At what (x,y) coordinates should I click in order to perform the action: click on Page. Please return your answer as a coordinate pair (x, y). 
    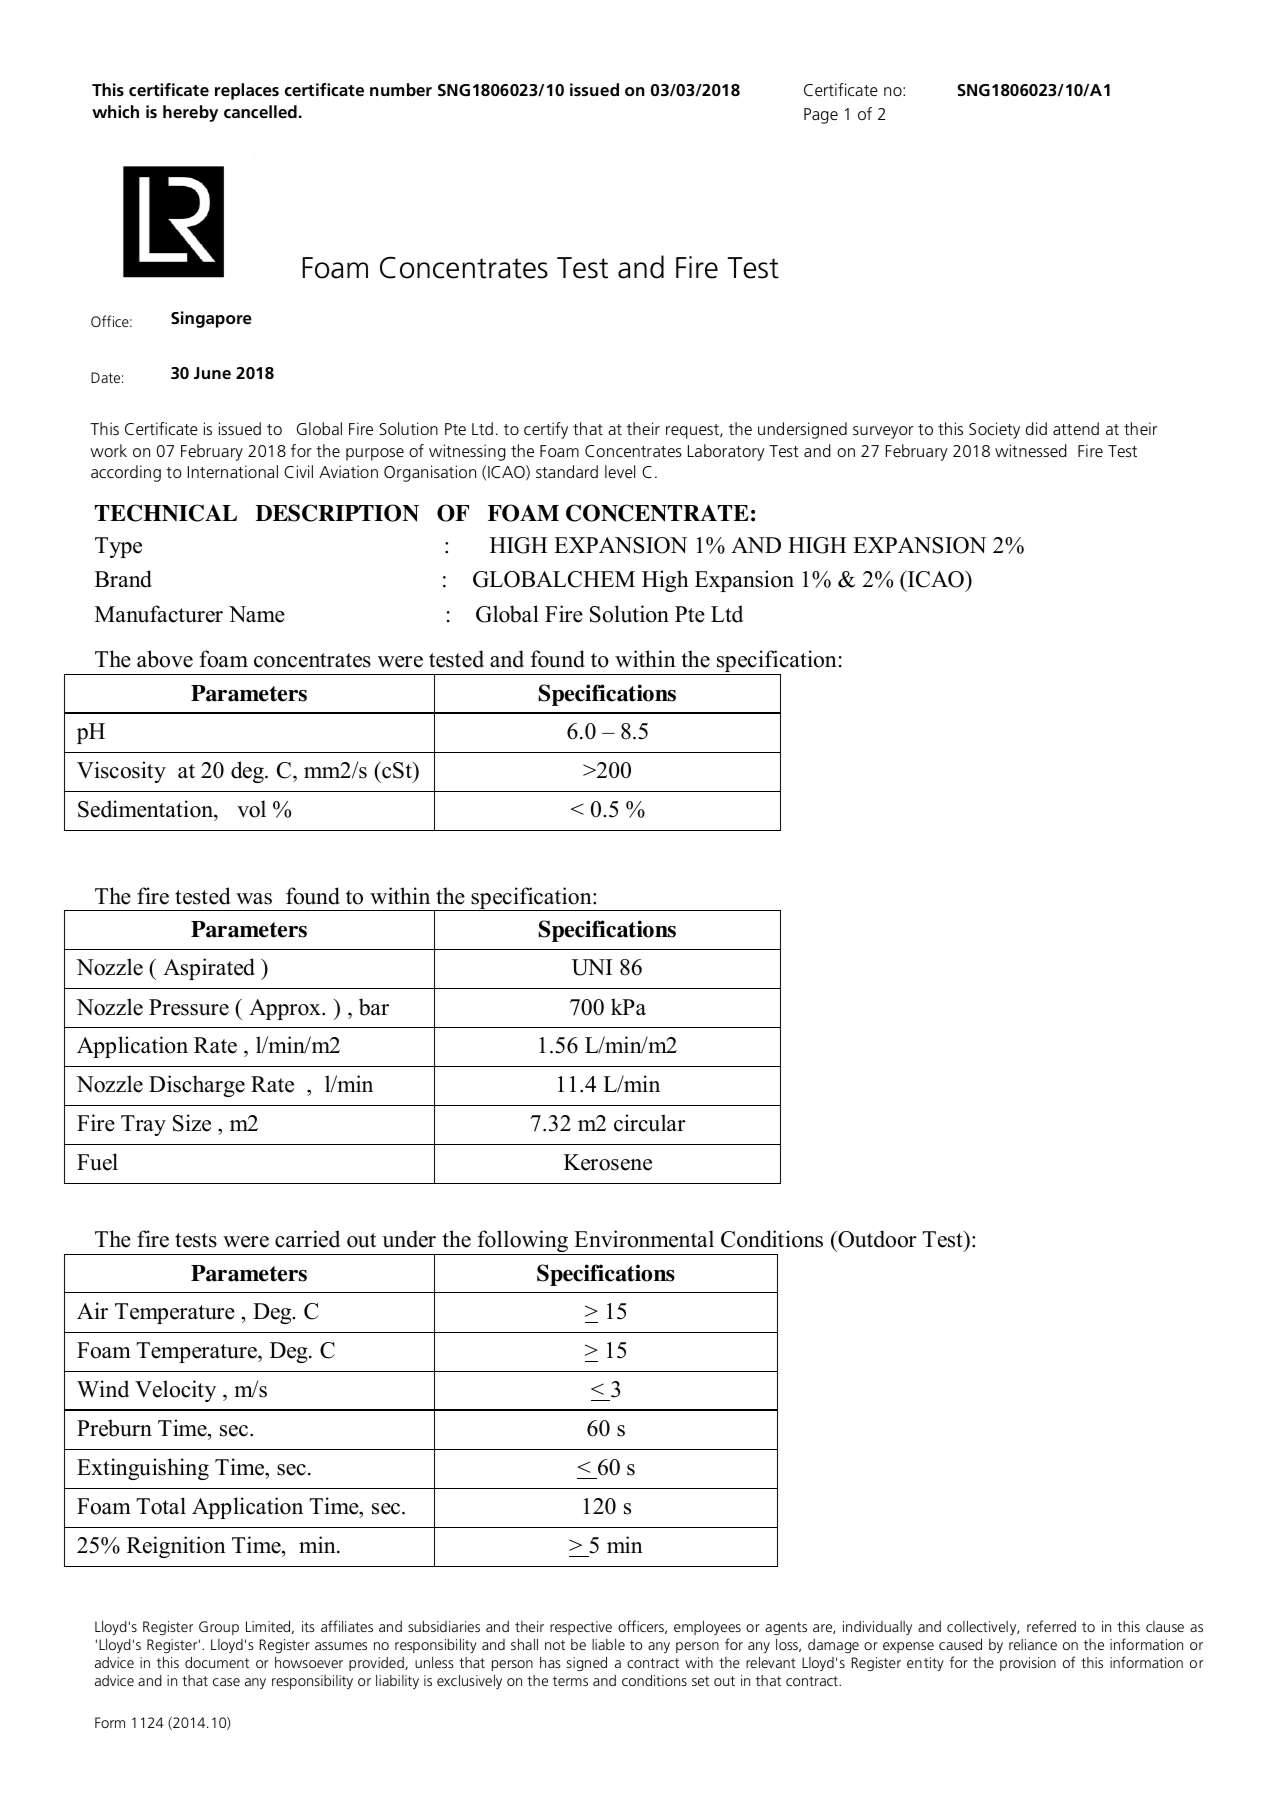
    Looking at the image, I should click on (821, 116).
